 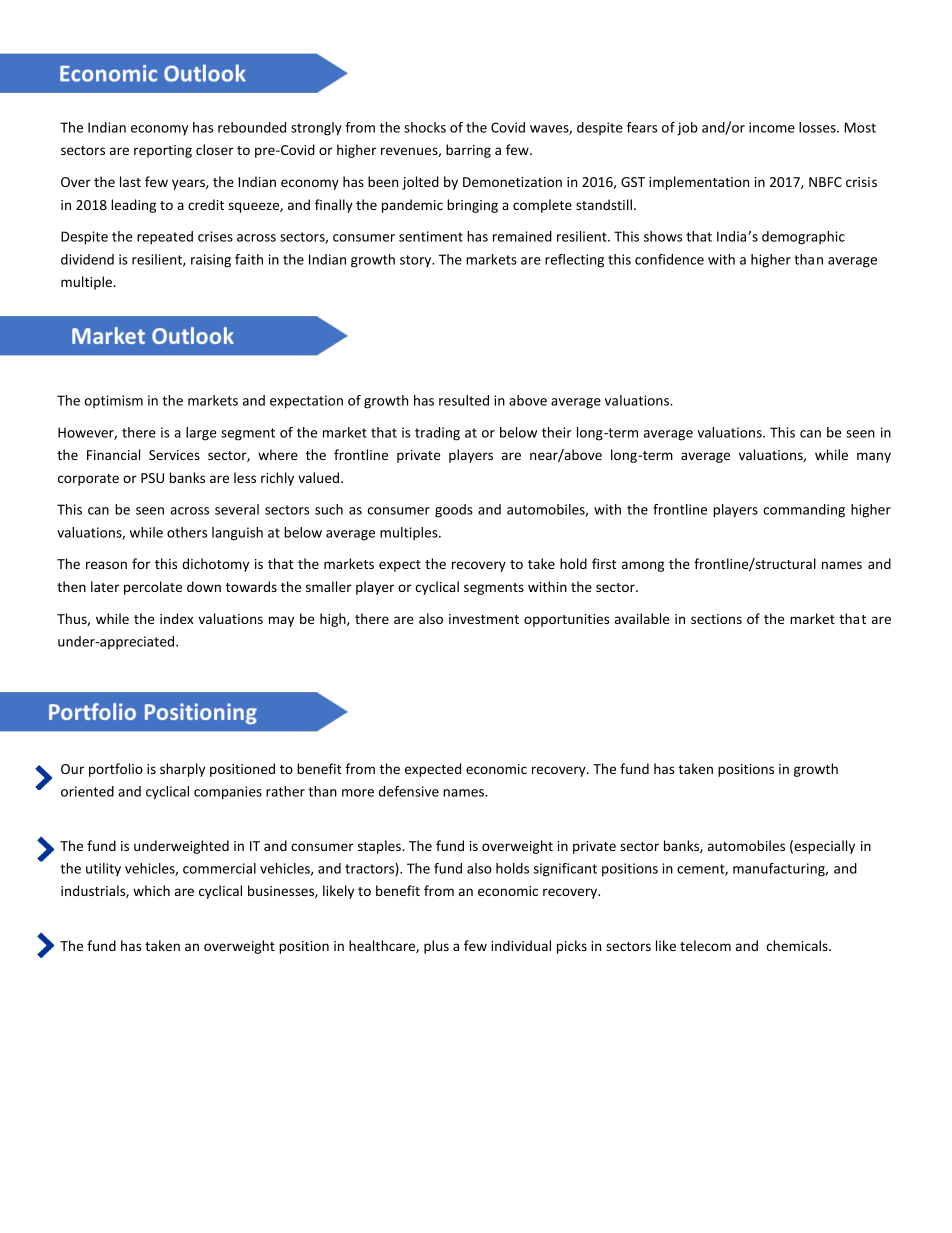 What do you see at coordinates (114, 401) in the screenshot?
I see `optimism` at bounding box center [114, 401].
